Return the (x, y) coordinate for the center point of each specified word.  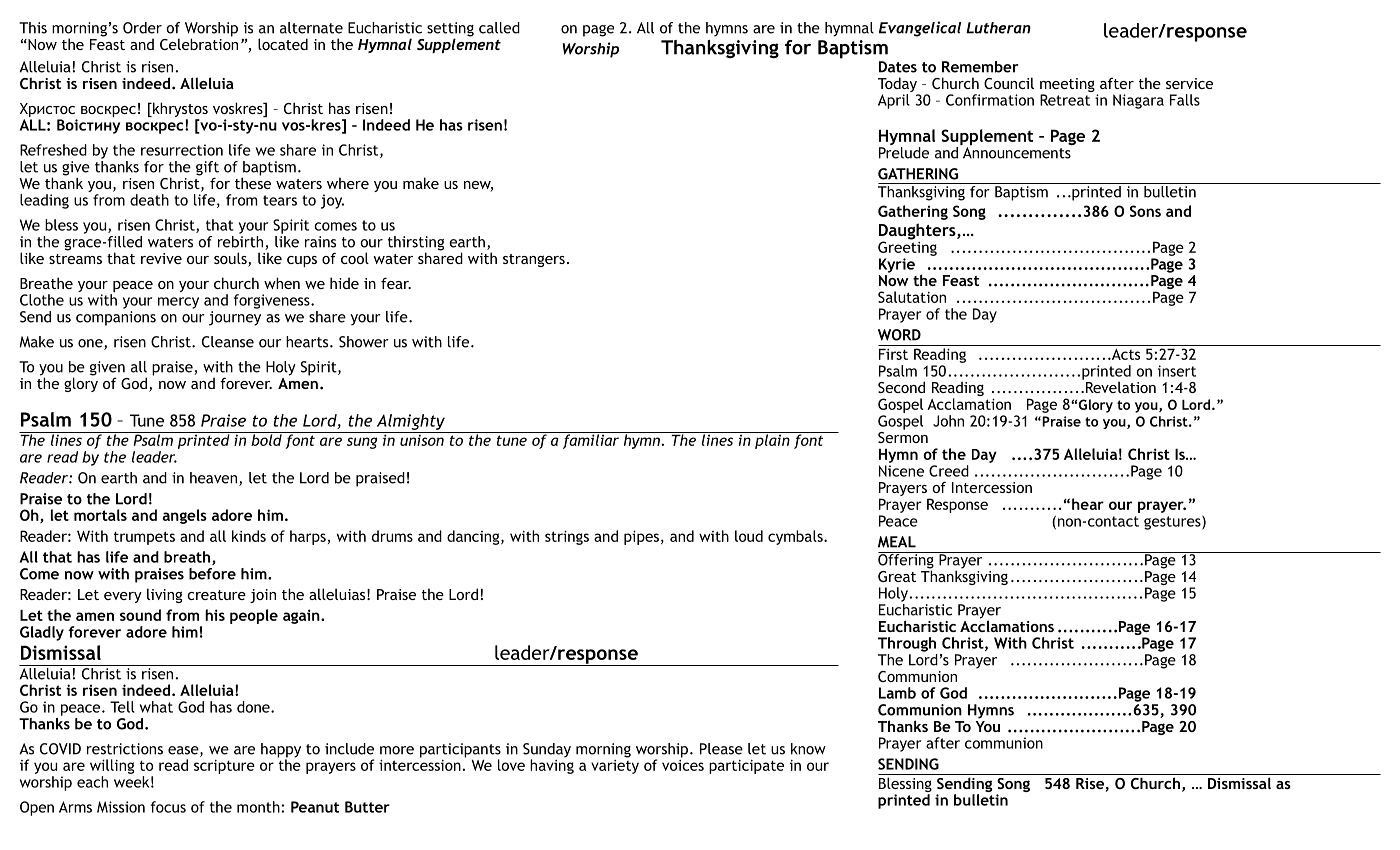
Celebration (199, 43)
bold (266, 439)
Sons (1145, 211)
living (164, 595)
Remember (980, 67)
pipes (641, 537)
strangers (534, 260)
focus (168, 807)
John (948, 421)
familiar (590, 440)
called (499, 28)
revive (161, 258)
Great (897, 576)
